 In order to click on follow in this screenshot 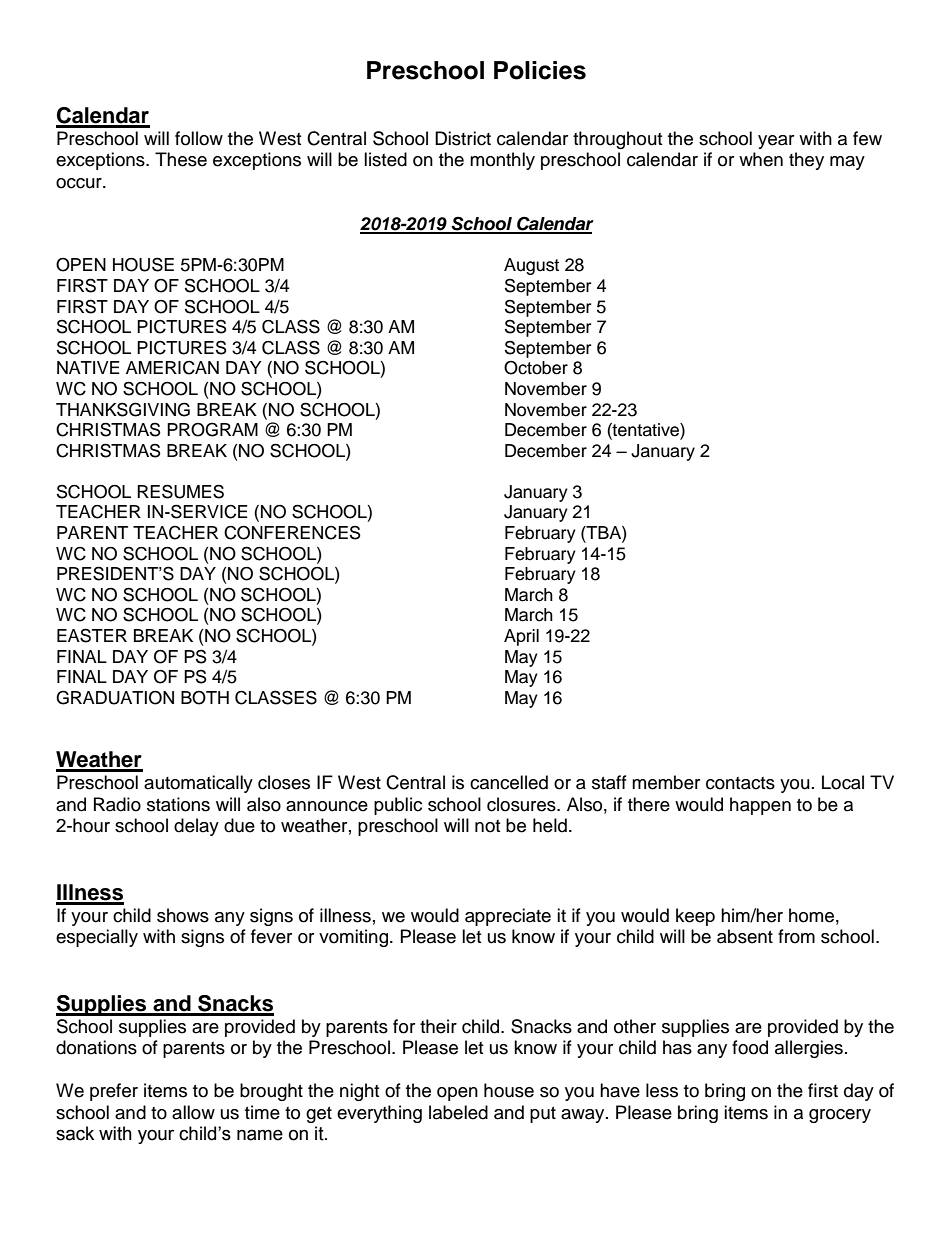, I will do `click(199, 138)`.
